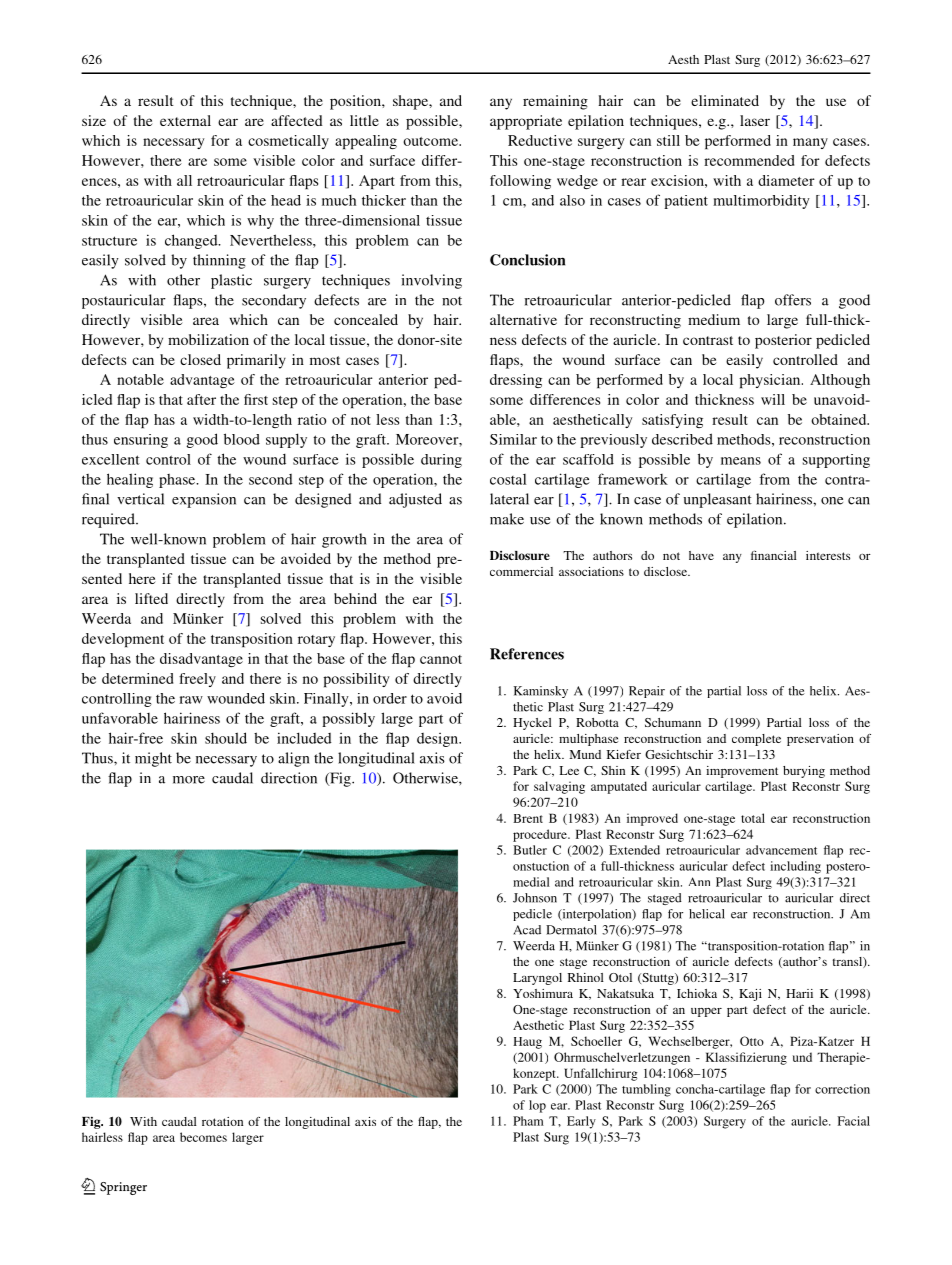 This image has width=952, height=1265. What do you see at coordinates (755, 120) in the image?
I see `laser` at bounding box center [755, 120].
